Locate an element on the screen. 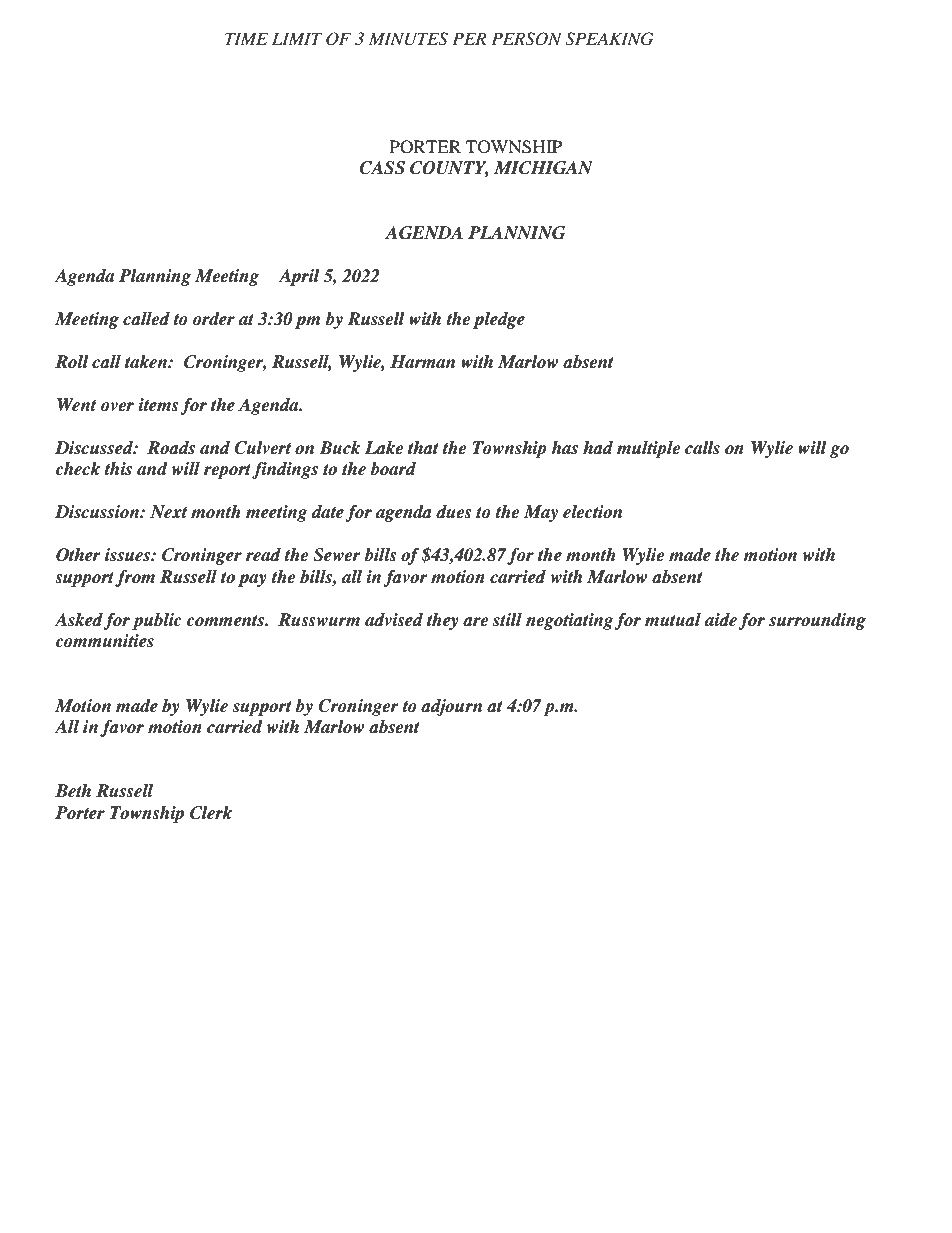 The width and height of the screenshot is (952, 1233). Clerk is located at coordinates (211, 813).
